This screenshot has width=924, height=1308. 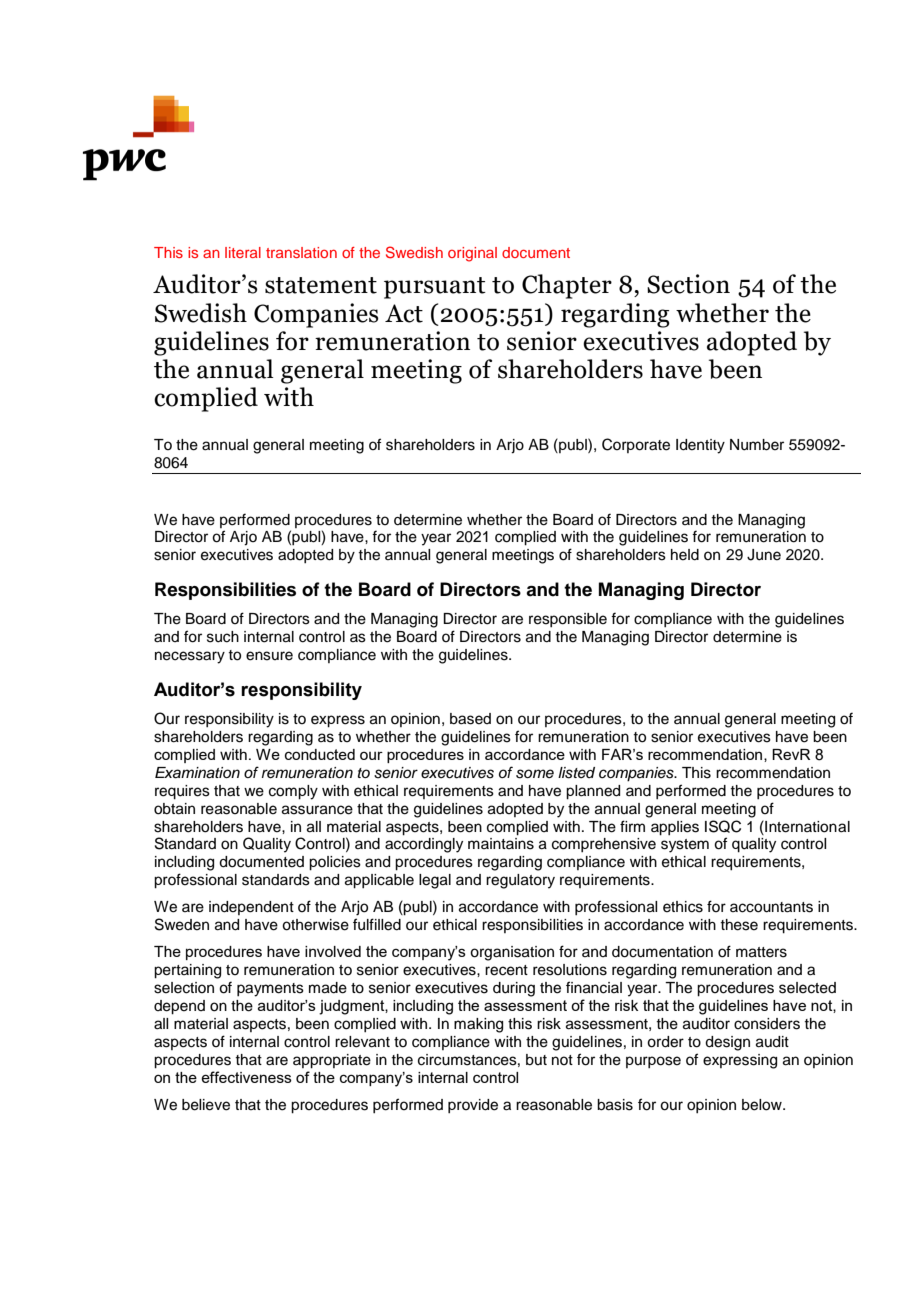 What do you see at coordinates (472, 254) in the screenshot?
I see `original` at bounding box center [472, 254].
